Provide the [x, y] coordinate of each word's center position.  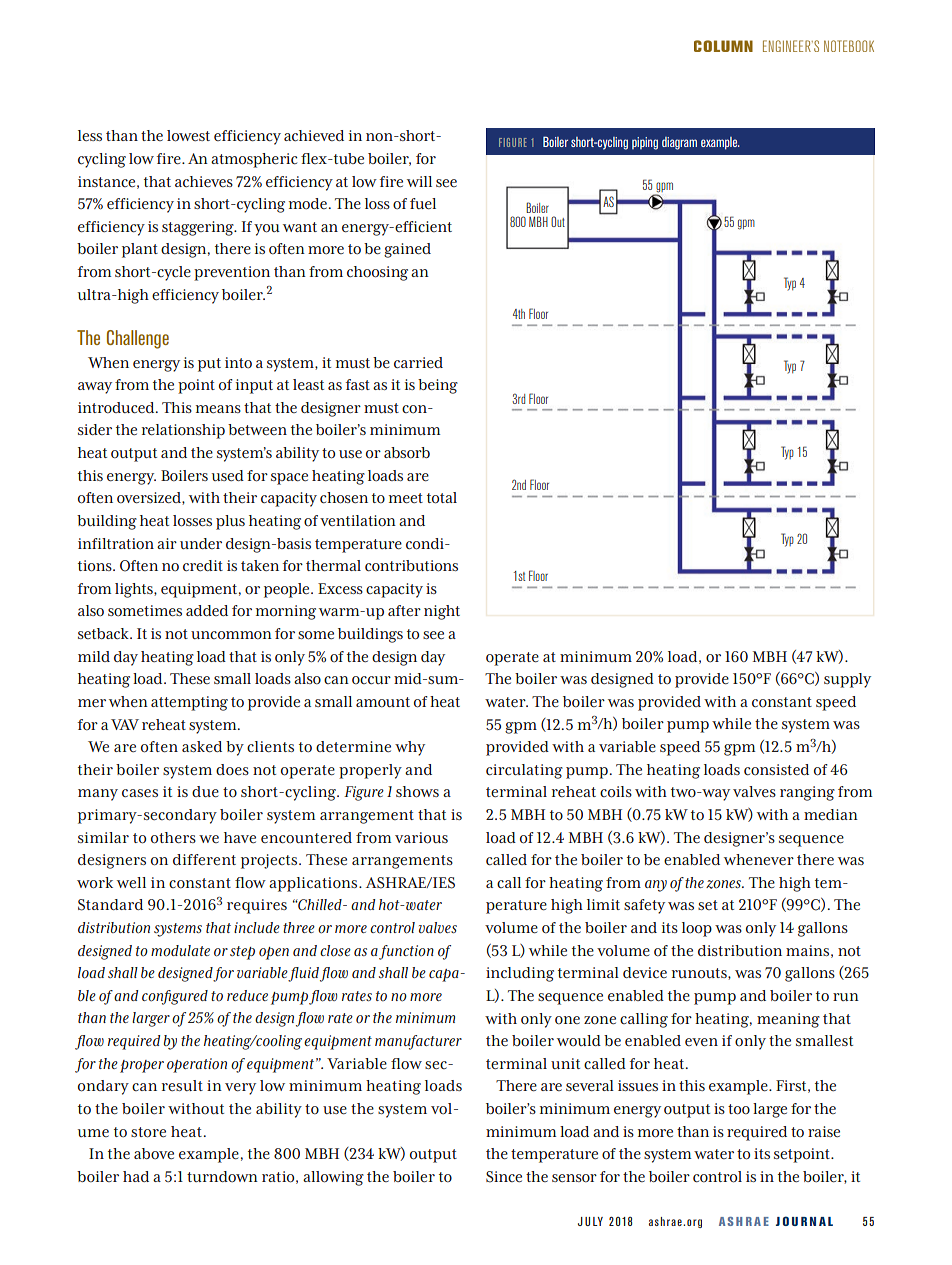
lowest [188, 136]
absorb [407, 453]
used [228, 475]
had [136, 1176]
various [421, 838]
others [173, 838]
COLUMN [723, 46]
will [419, 181]
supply [847, 680]
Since [504, 1177]
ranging [807, 793]
